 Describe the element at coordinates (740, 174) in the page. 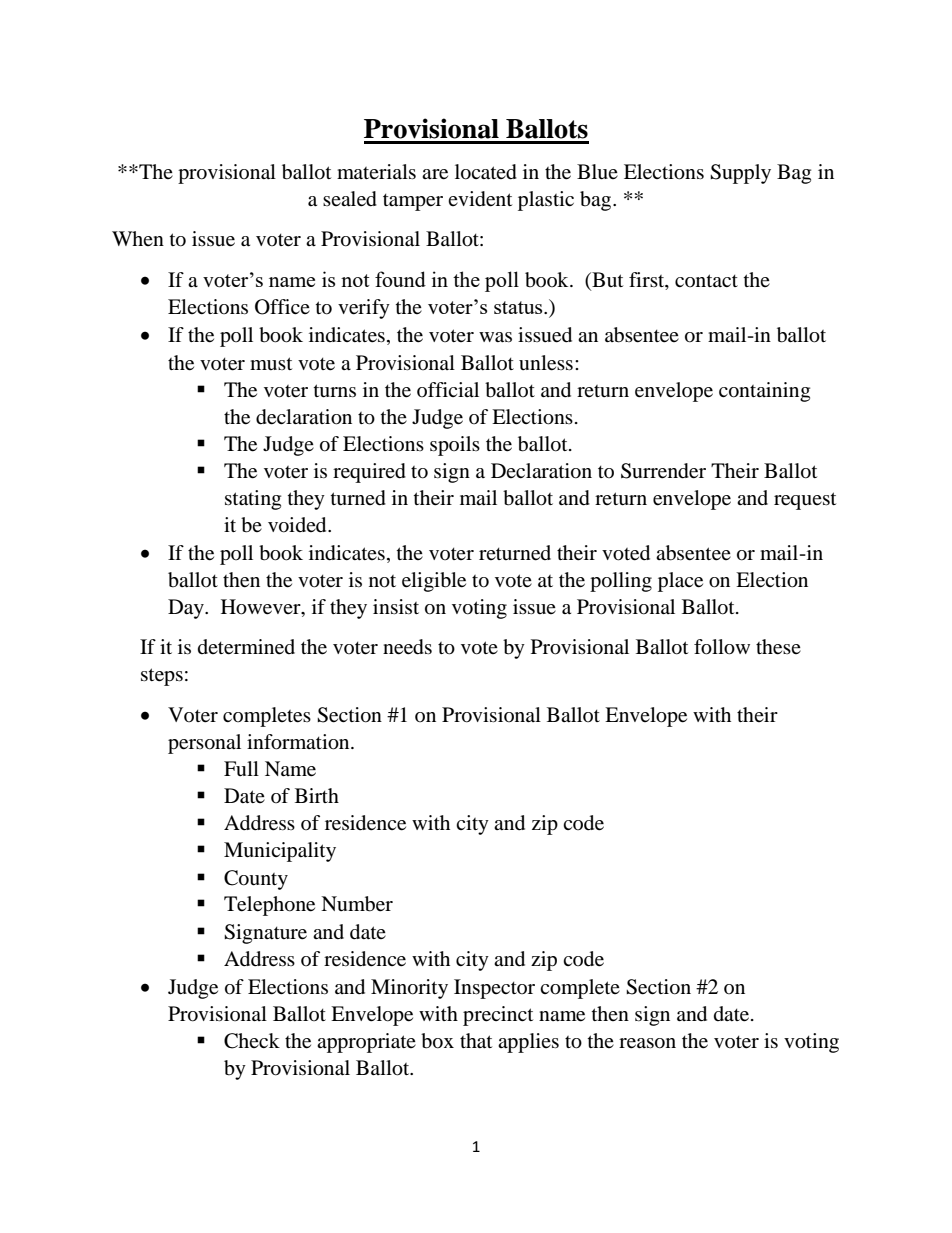

I see `Supply` at that location.
